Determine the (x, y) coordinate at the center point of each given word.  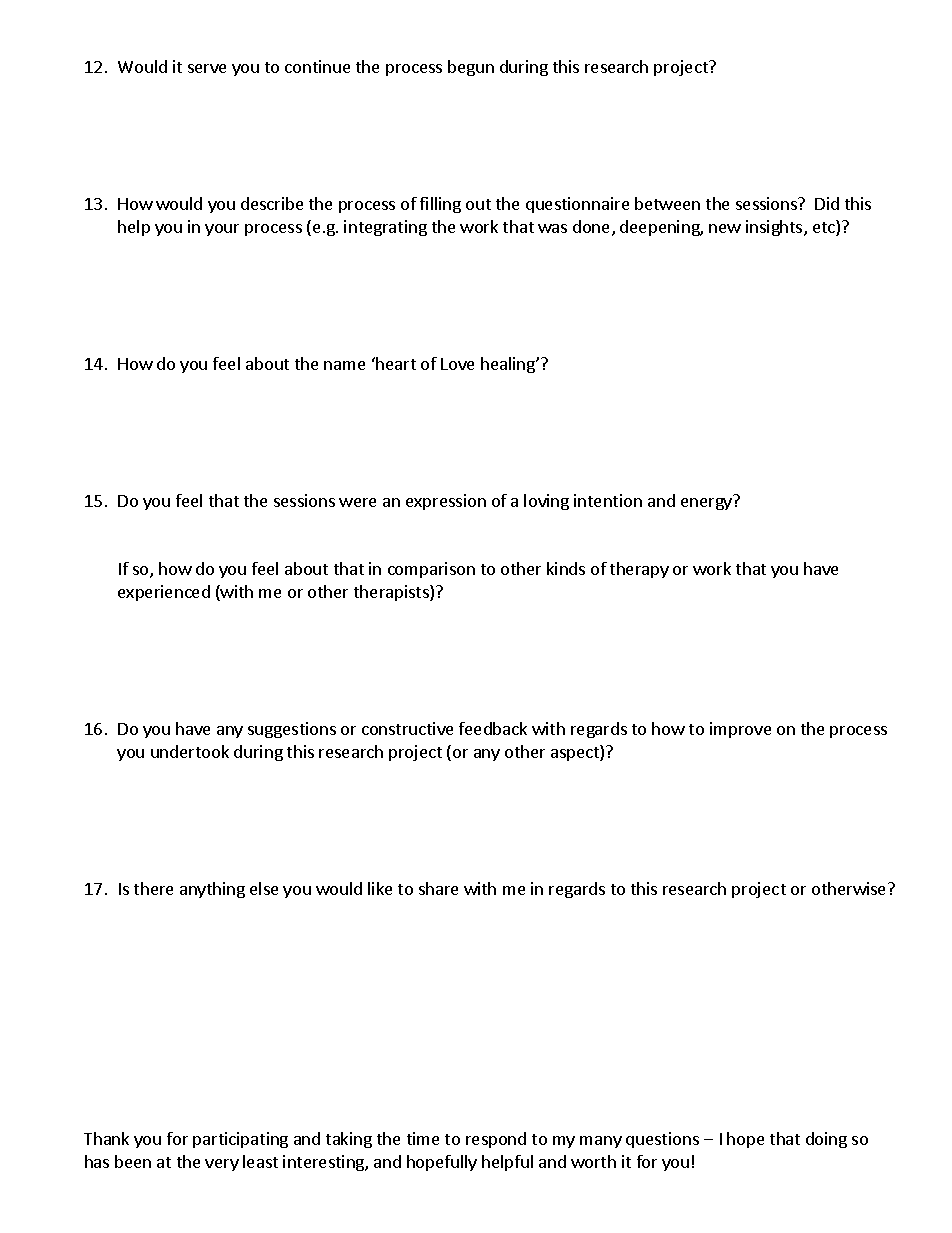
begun (471, 68)
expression (446, 502)
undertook (190, 751)
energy (706, 504)
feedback (493, 728)
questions (662, 1140)
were (357, 502)
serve (207, 68)
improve (740, 730)
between (667, 203)
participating (240, 1140)
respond (496, 1140)
